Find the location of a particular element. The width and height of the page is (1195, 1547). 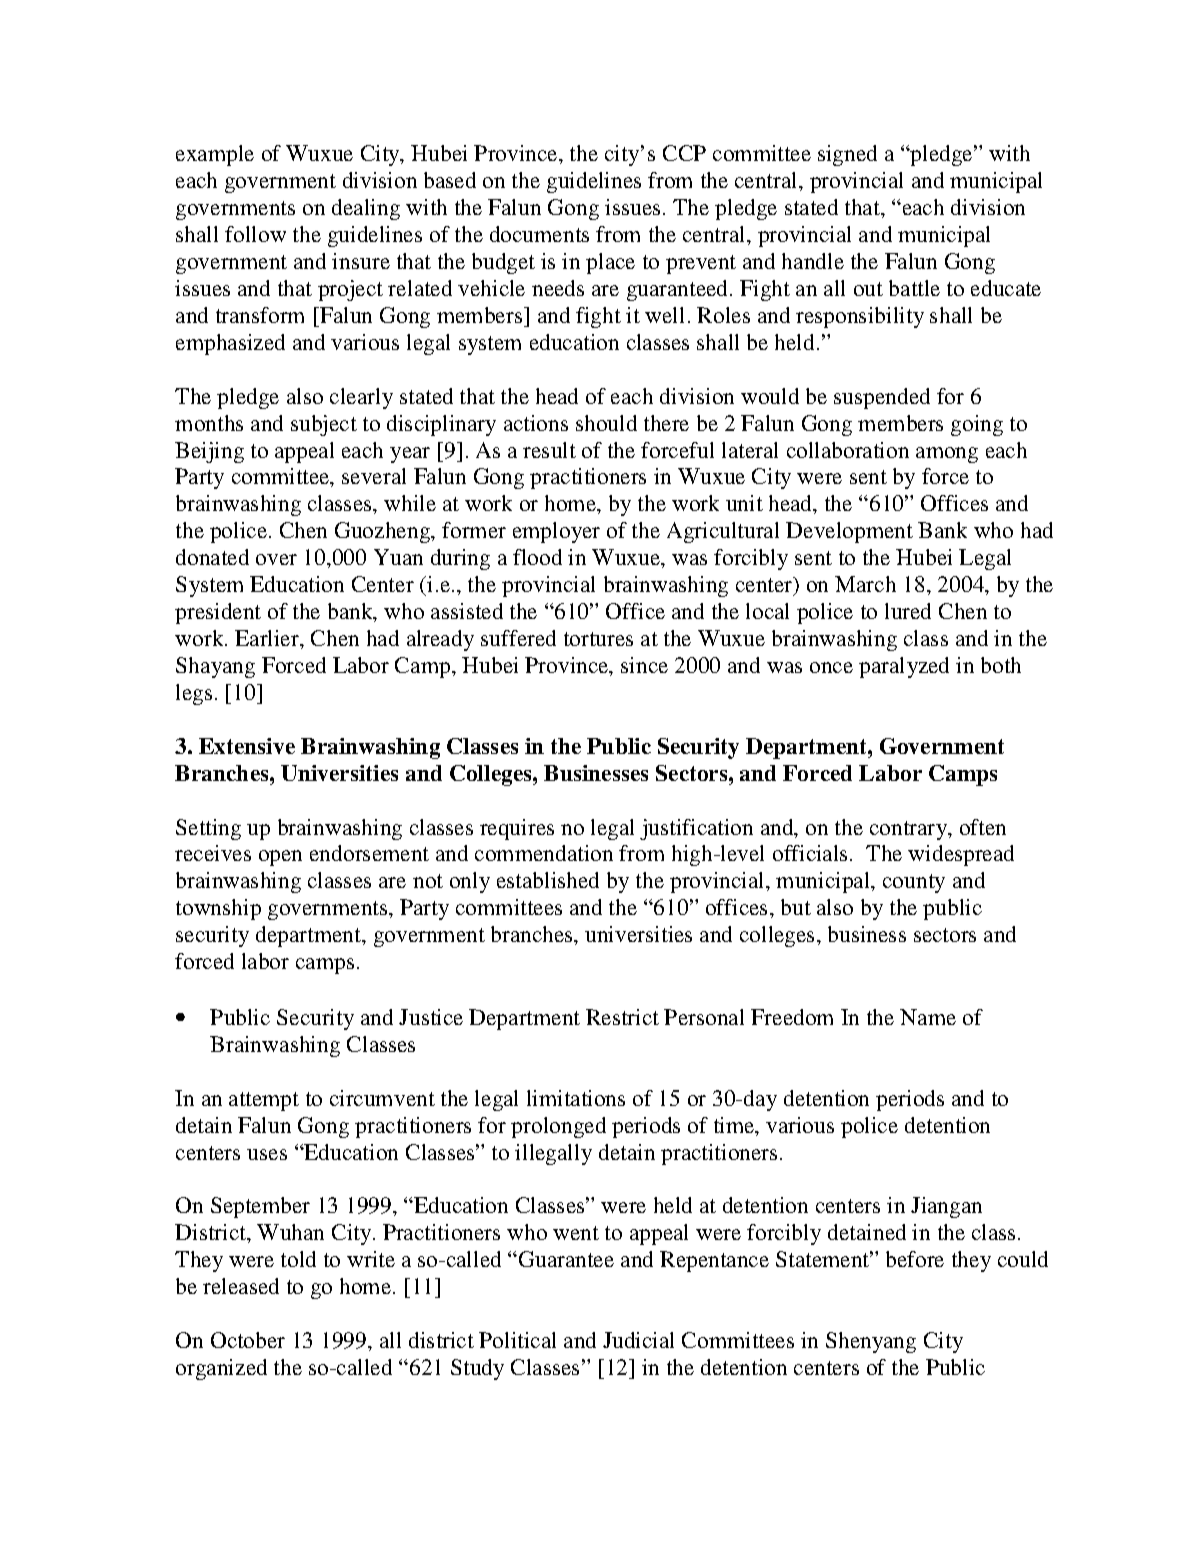

justification is located at coordinates (696, 829).
